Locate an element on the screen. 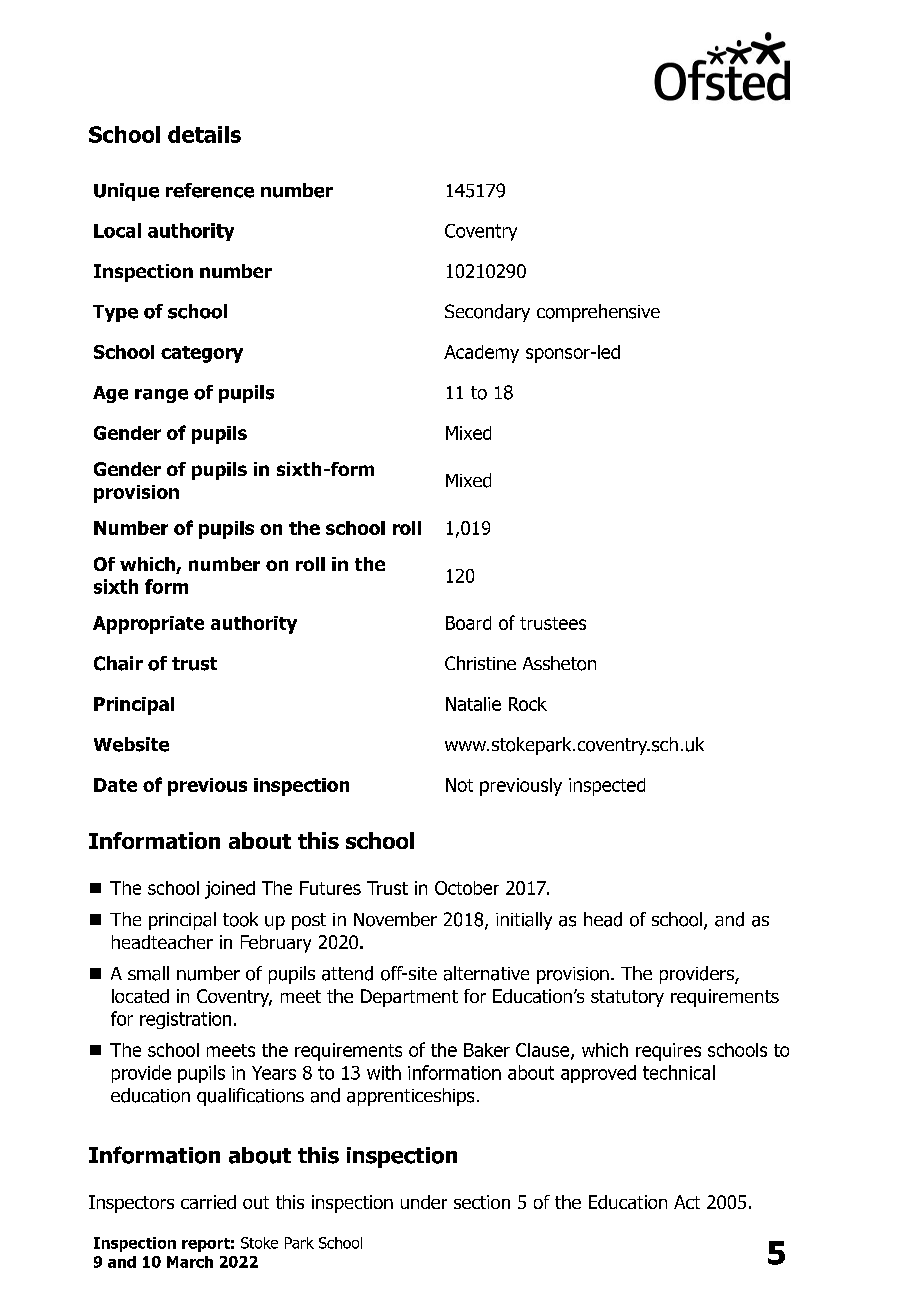 Image resolution: width=924 pixels, height=1310 pixels. Appropriate is located at coordinates (148, 625).
